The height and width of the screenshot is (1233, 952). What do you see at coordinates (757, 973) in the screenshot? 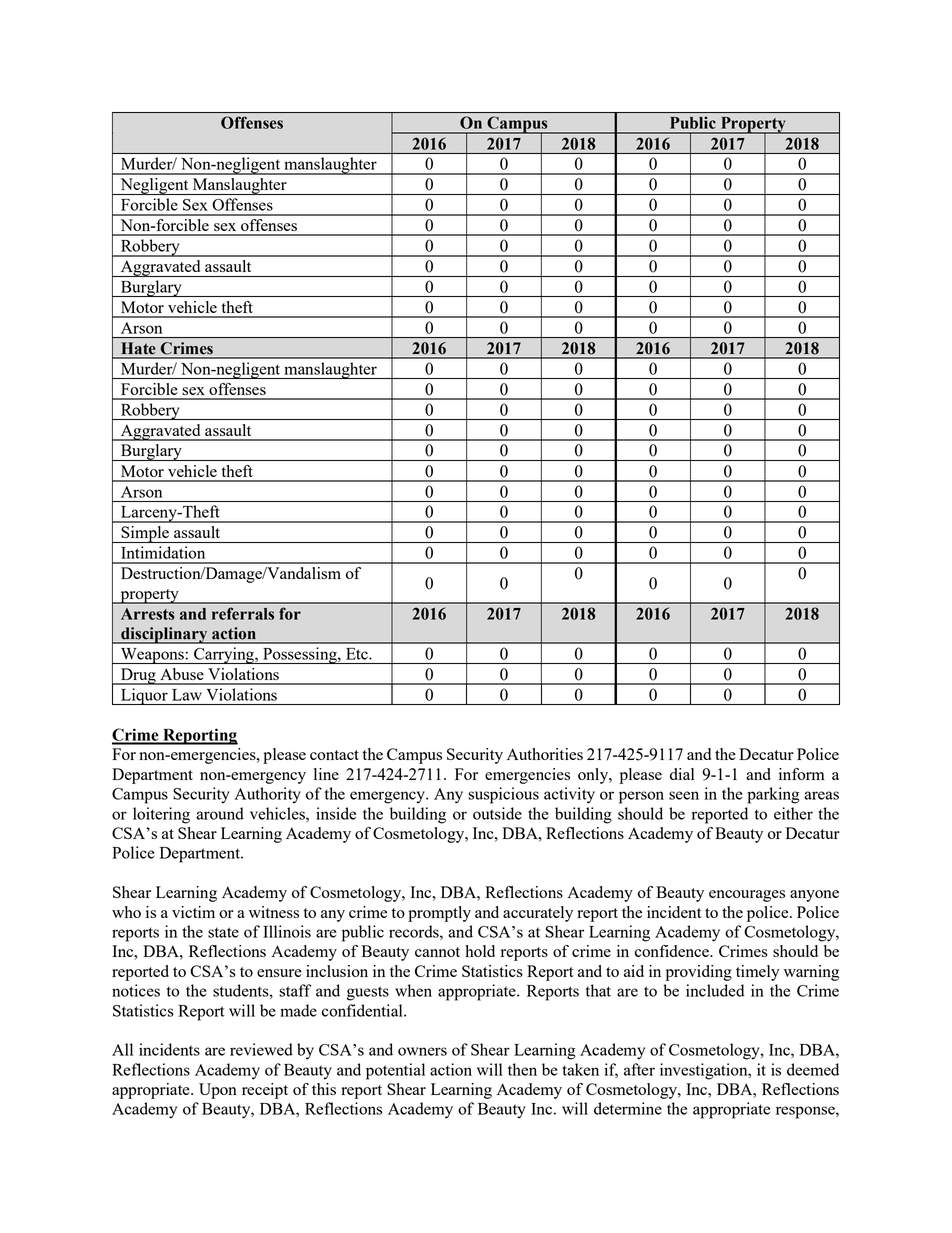
I see `timely` at bounding box center [757, 973].
